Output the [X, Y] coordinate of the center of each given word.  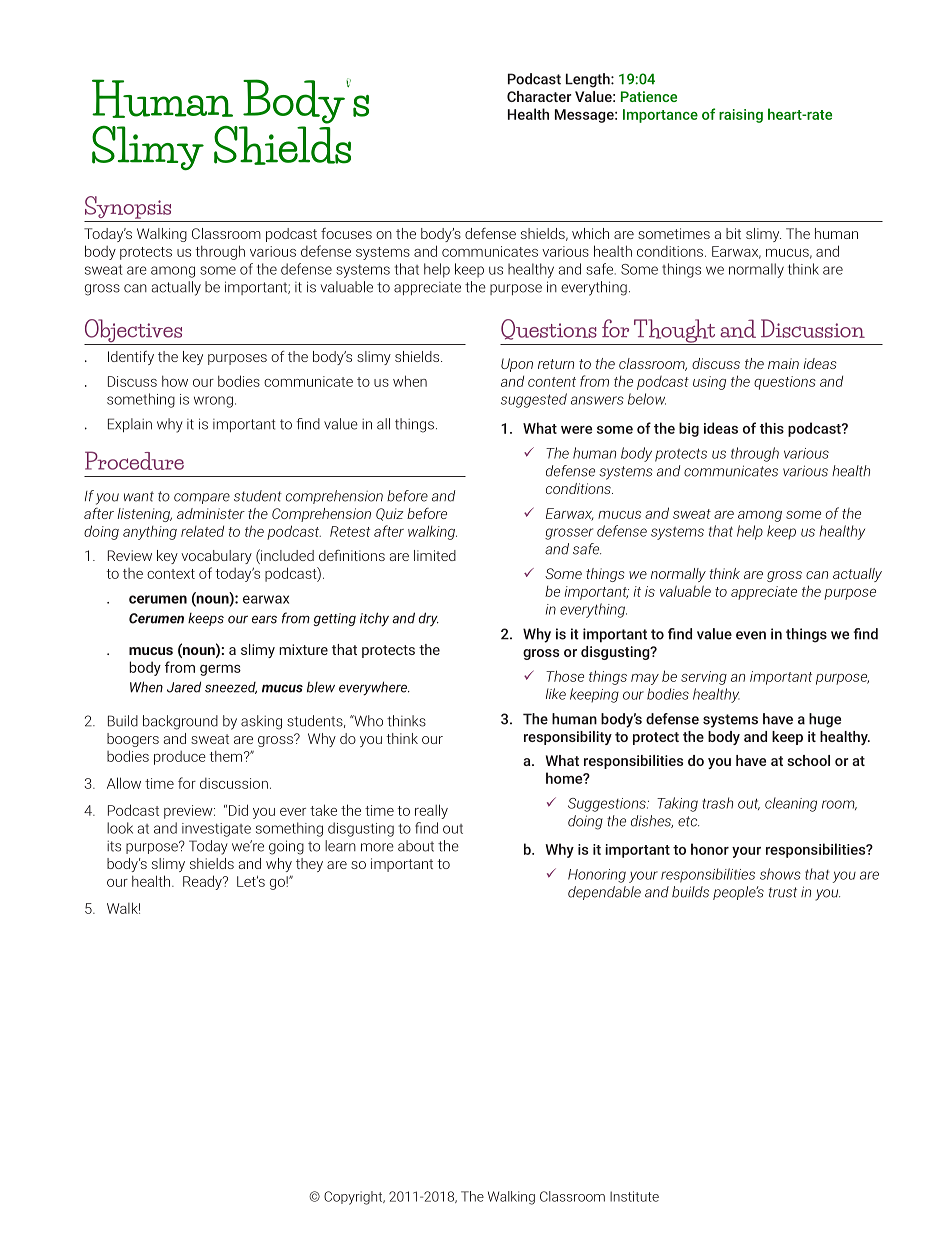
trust [783, 892]
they [309, 865]
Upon [517, 365]
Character [539, 96]
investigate [216, 830]
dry [429, 619]
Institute [634, 1196]
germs [220, 670]
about [416, 846]
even [751, 635]
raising [741, 116]
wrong [213, 402]
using [709, 383]
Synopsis [128, 207]
